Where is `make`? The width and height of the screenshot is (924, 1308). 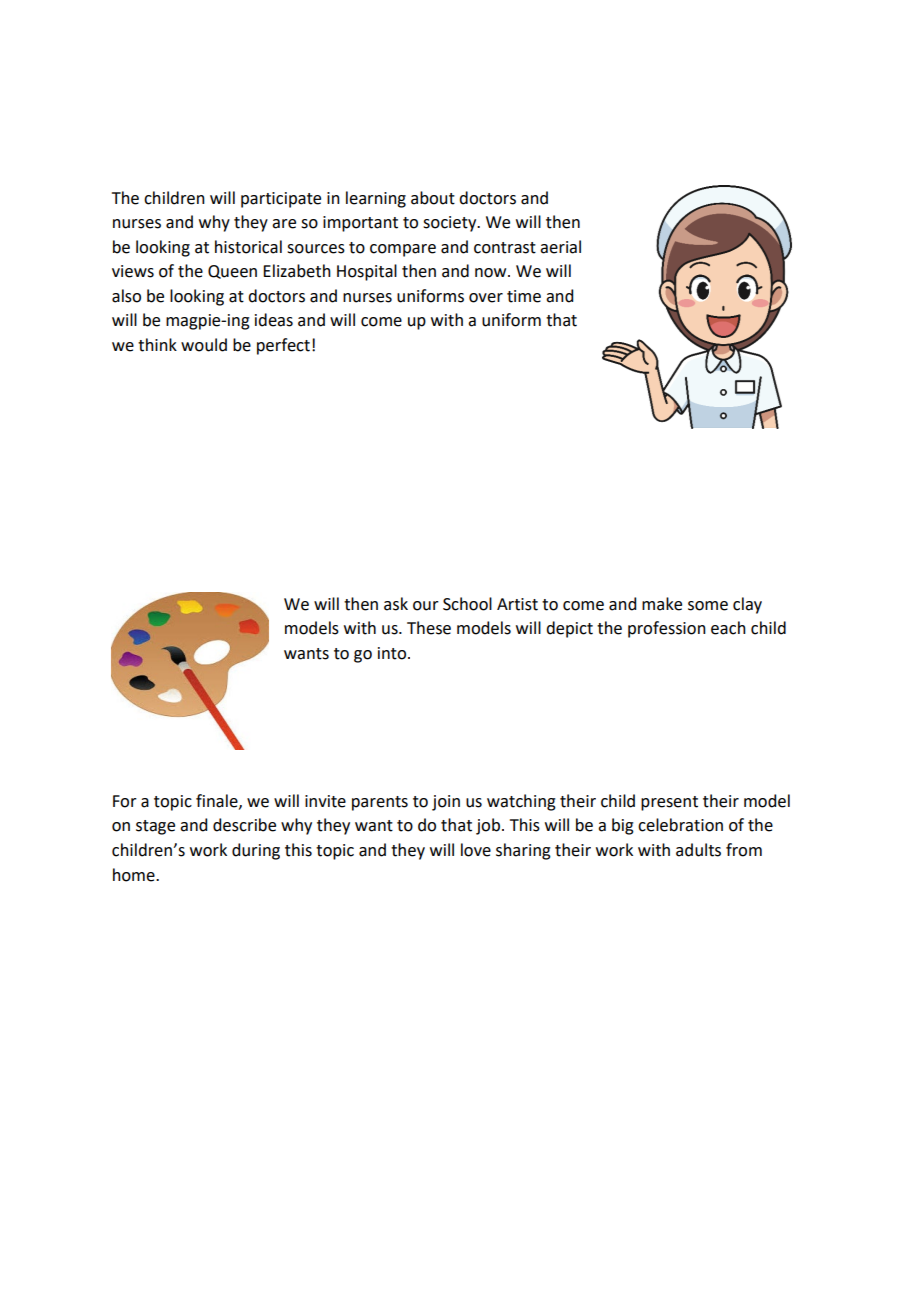
make is located at coordinates (662, 604).
